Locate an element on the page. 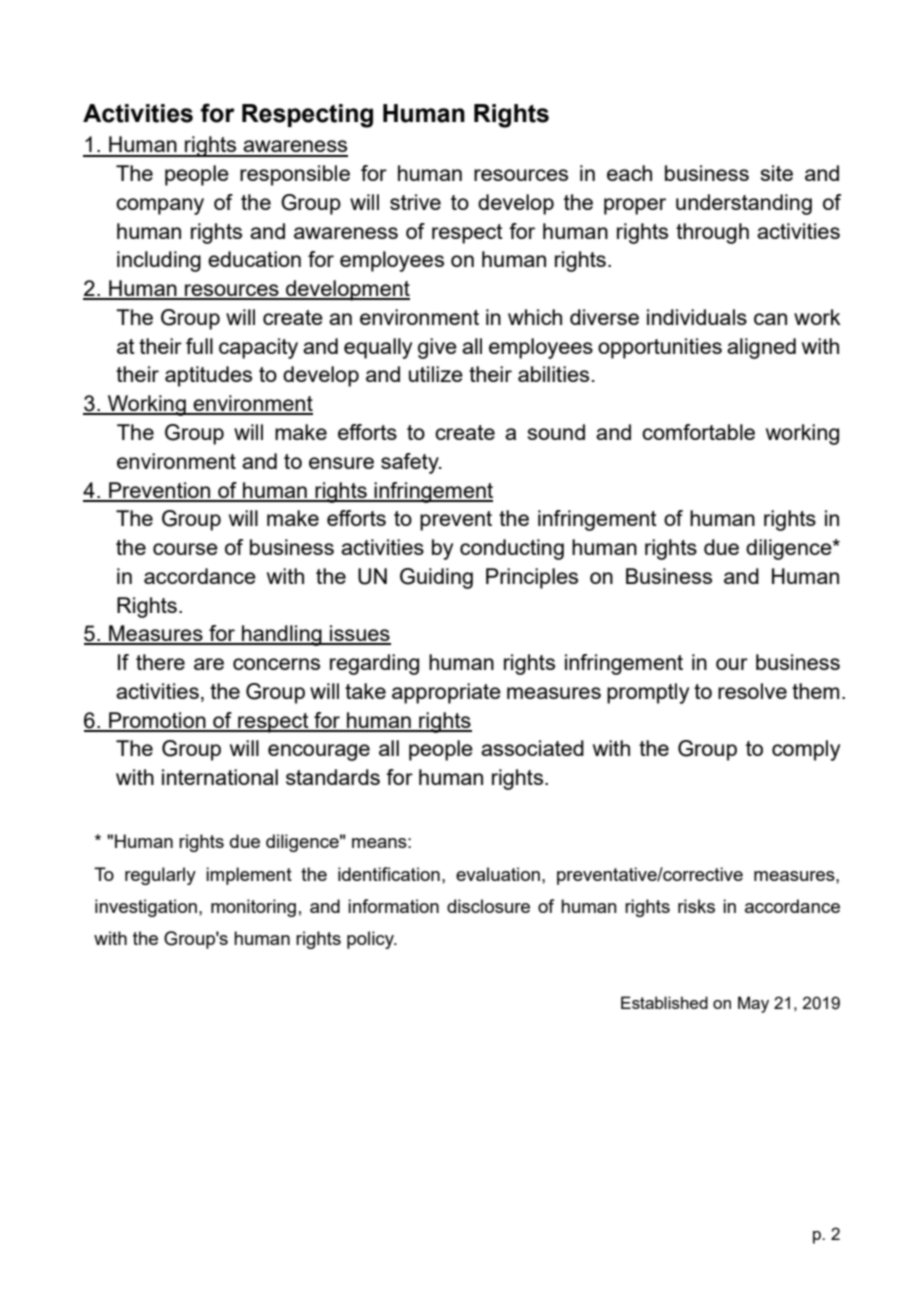 The width and height of the document is (924, 1308). appropriate is located at coordinates (446, 693).
